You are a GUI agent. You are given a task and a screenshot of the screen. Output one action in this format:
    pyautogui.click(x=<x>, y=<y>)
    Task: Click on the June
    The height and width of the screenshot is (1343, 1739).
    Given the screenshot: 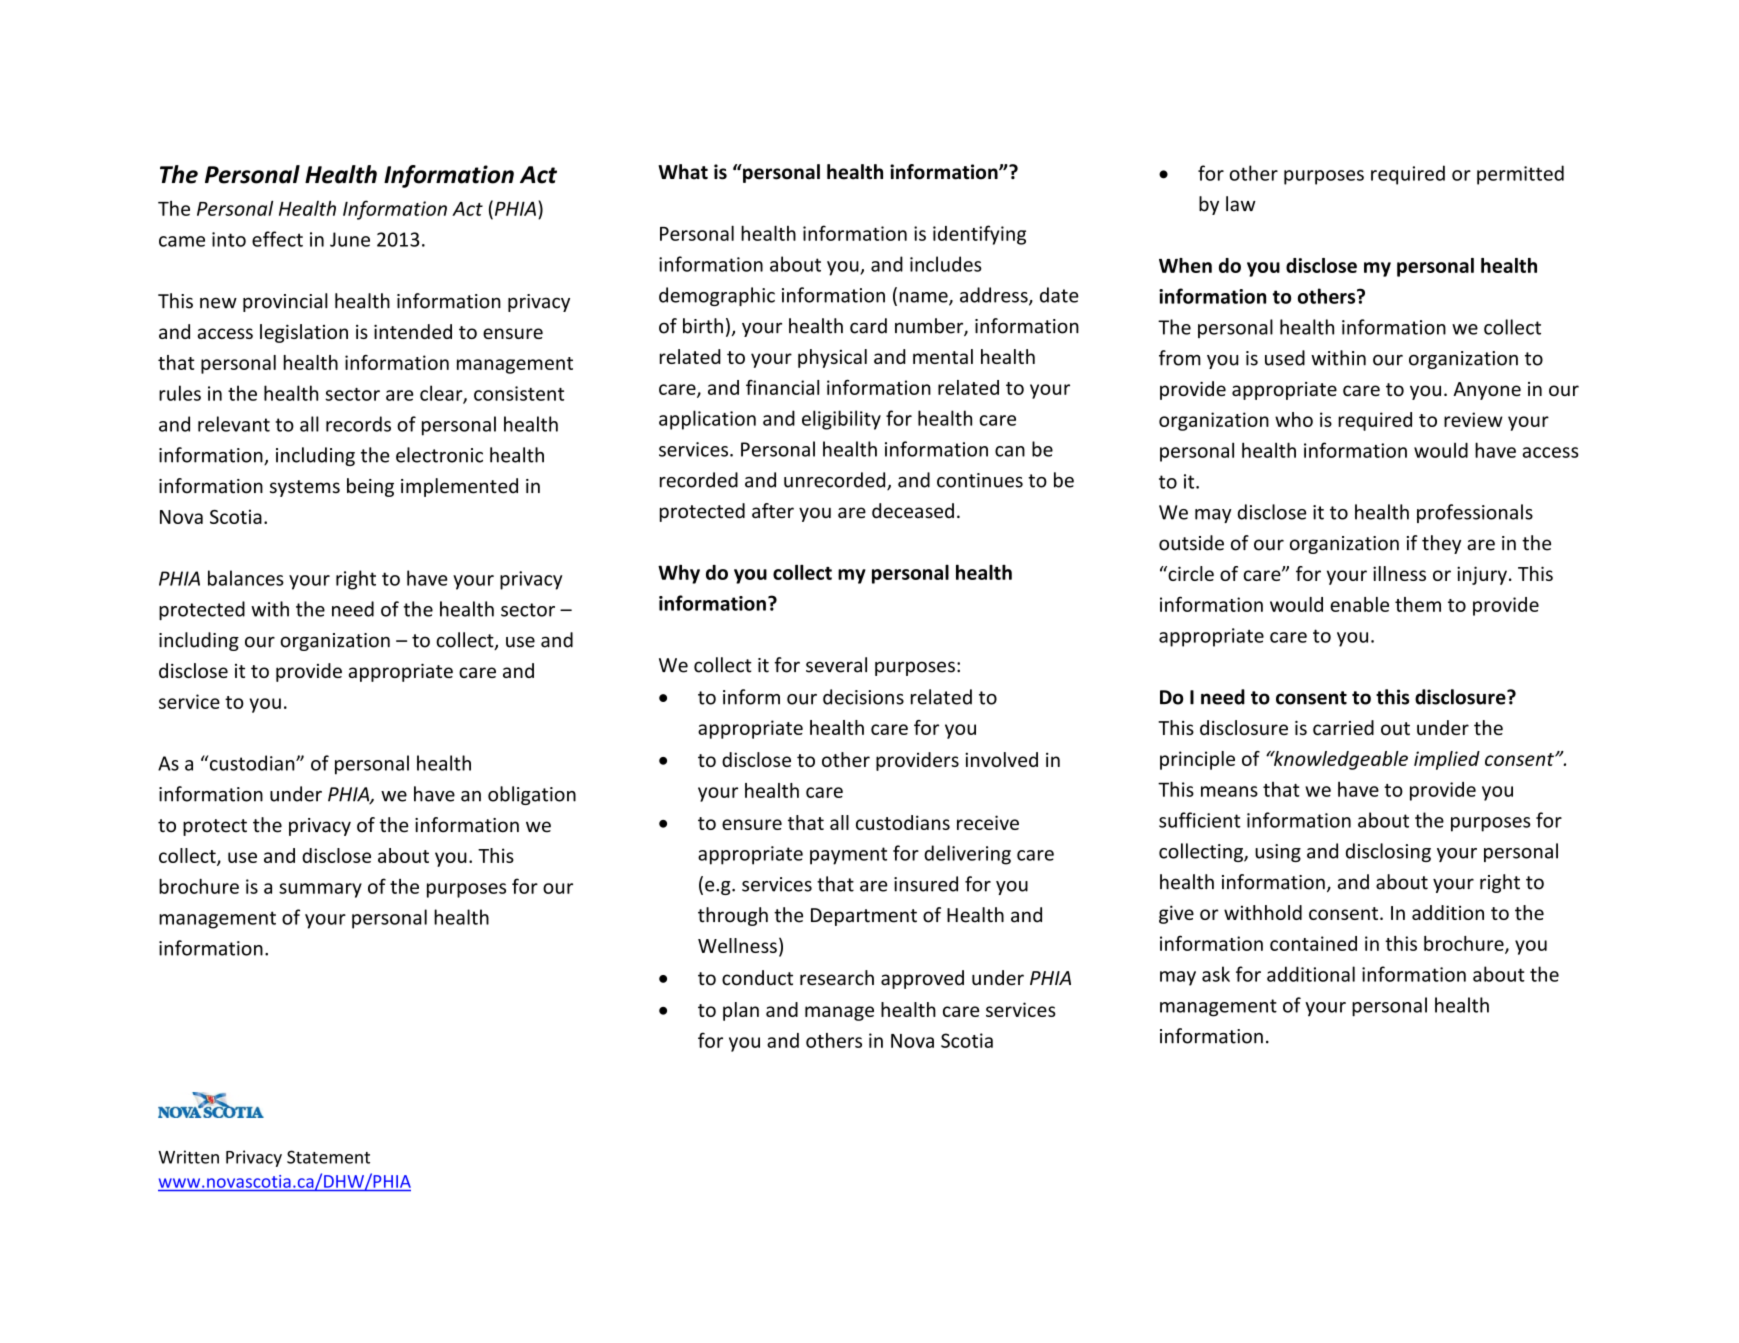 What is the action you would take?
    pyautogui.click(x=350, y=239)
